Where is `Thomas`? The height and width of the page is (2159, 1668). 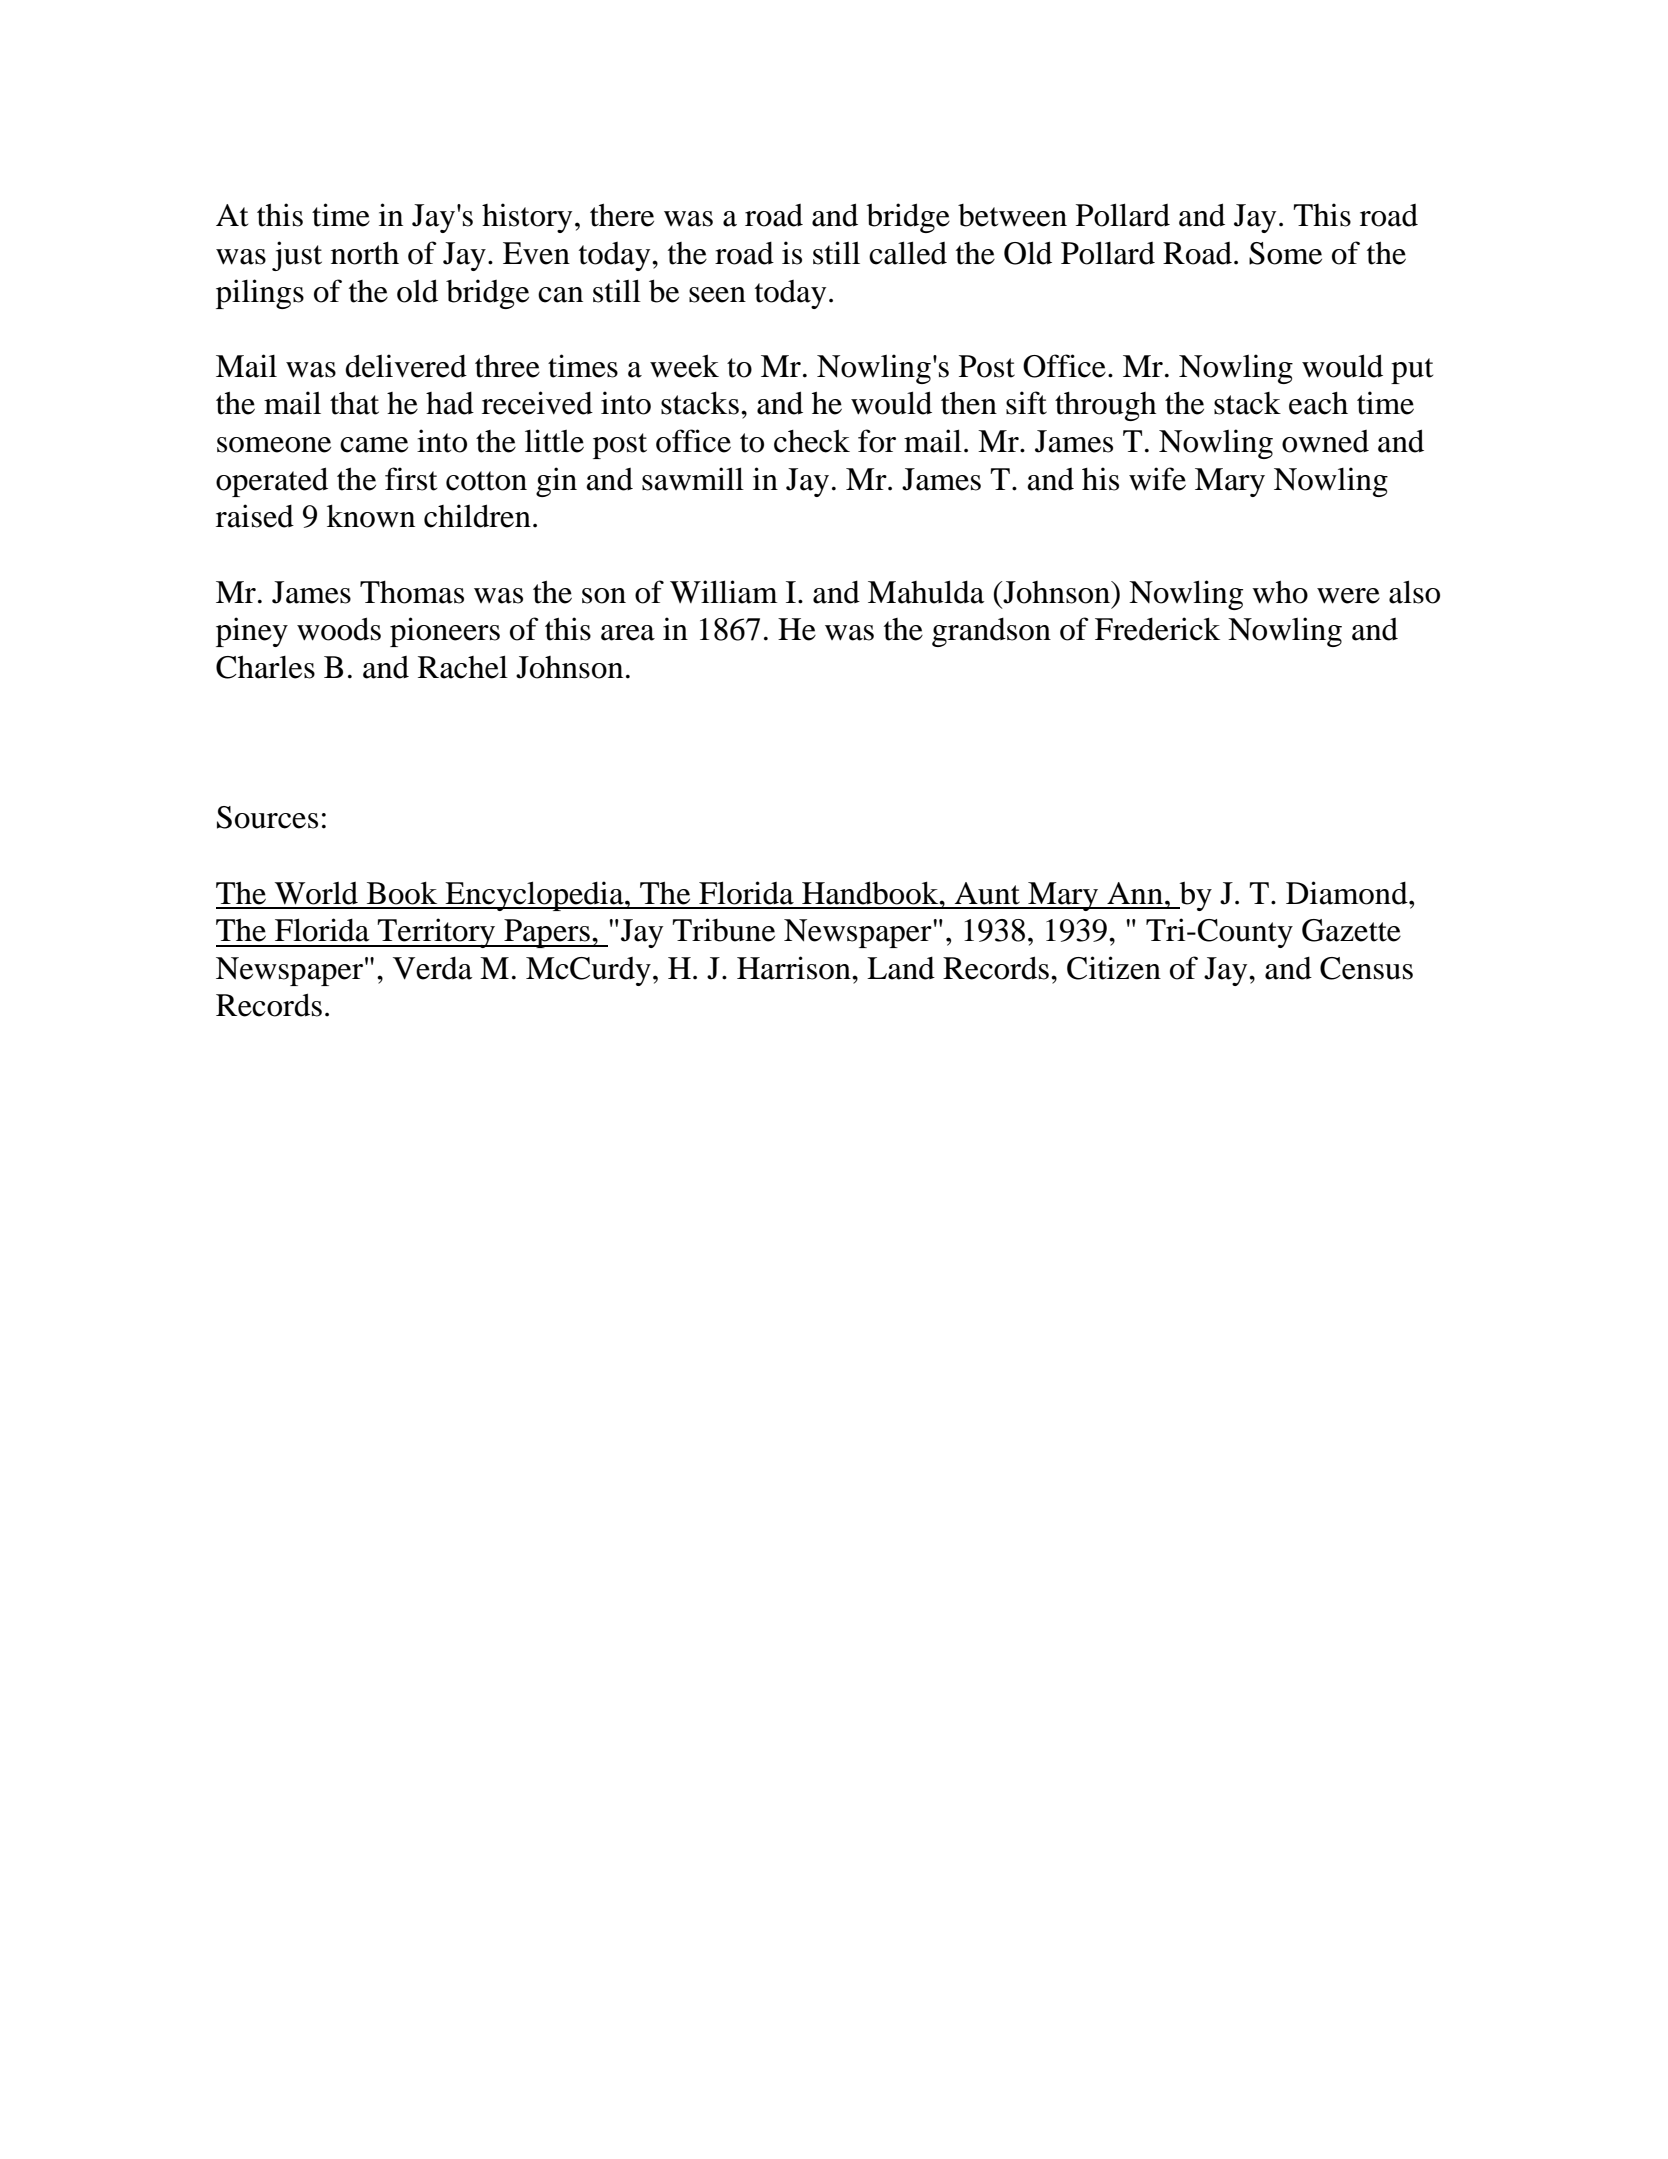 Thomas is located at coordinates (412, 592).
